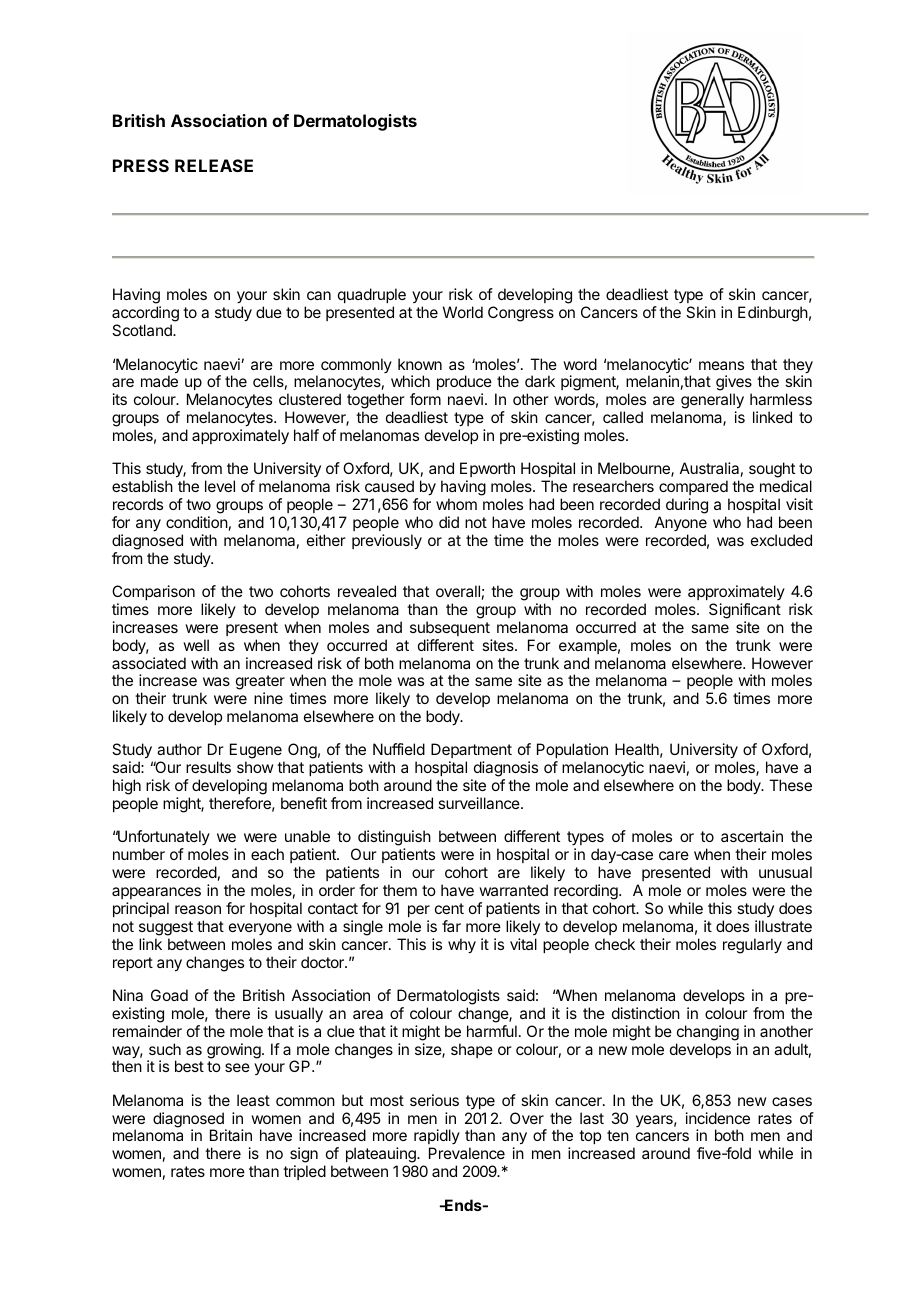 This screenshot has height=1308, width=924. What do you see at coordinates (214, 165) in the screenshot?
I see `RELEASE` at bounding box center [214, 165].
